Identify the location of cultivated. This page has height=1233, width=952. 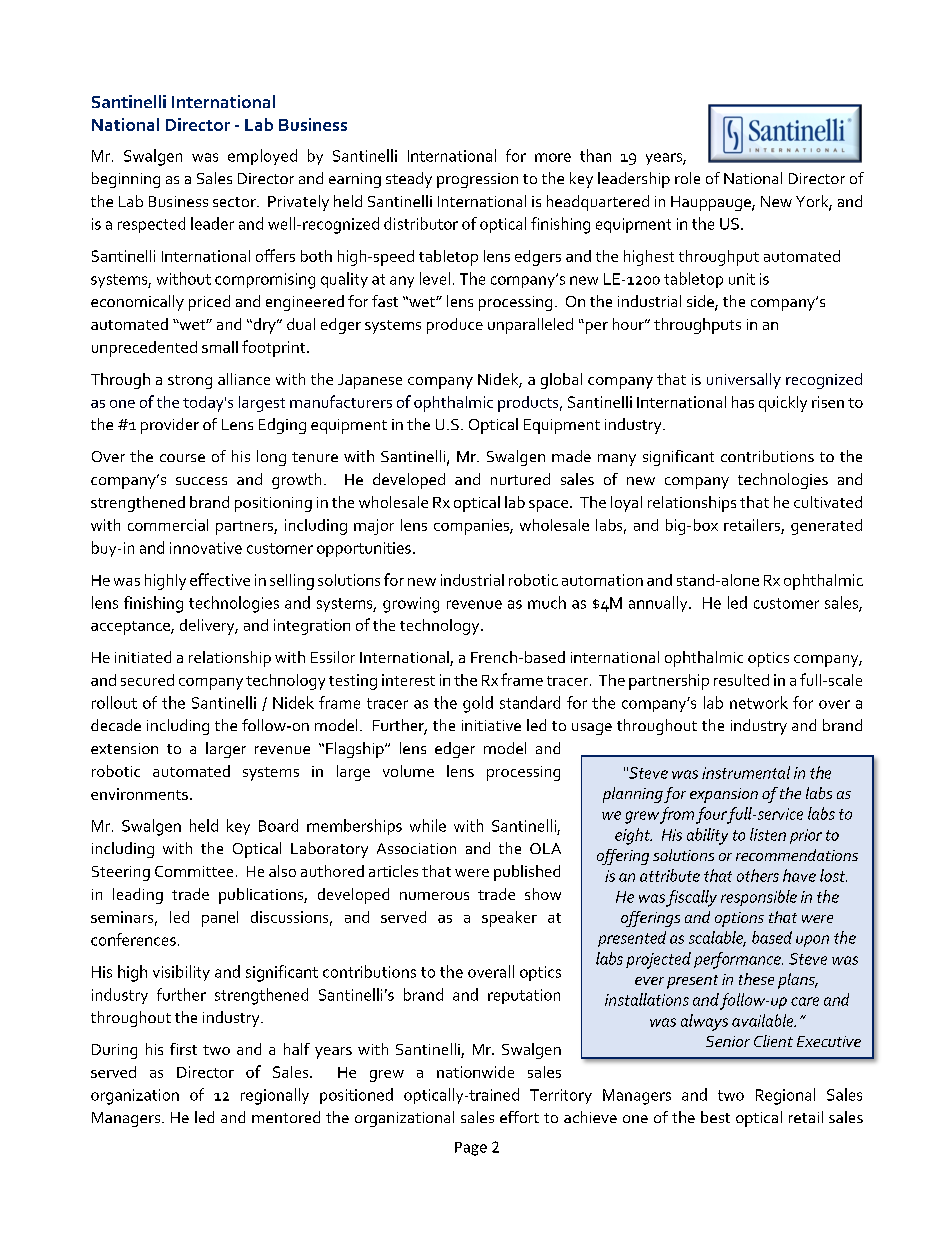
(828, 502).
